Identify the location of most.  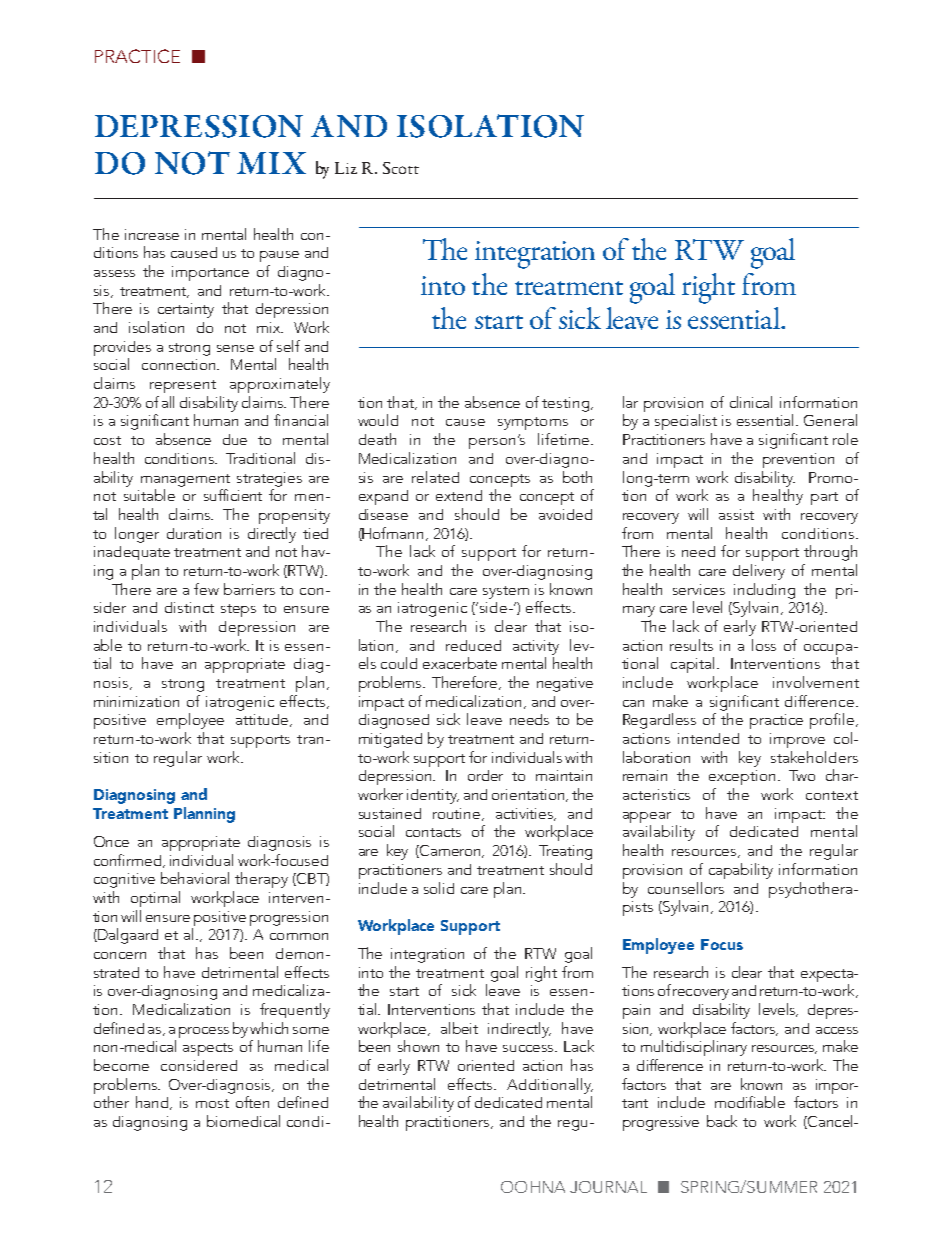
(212, 1103).
